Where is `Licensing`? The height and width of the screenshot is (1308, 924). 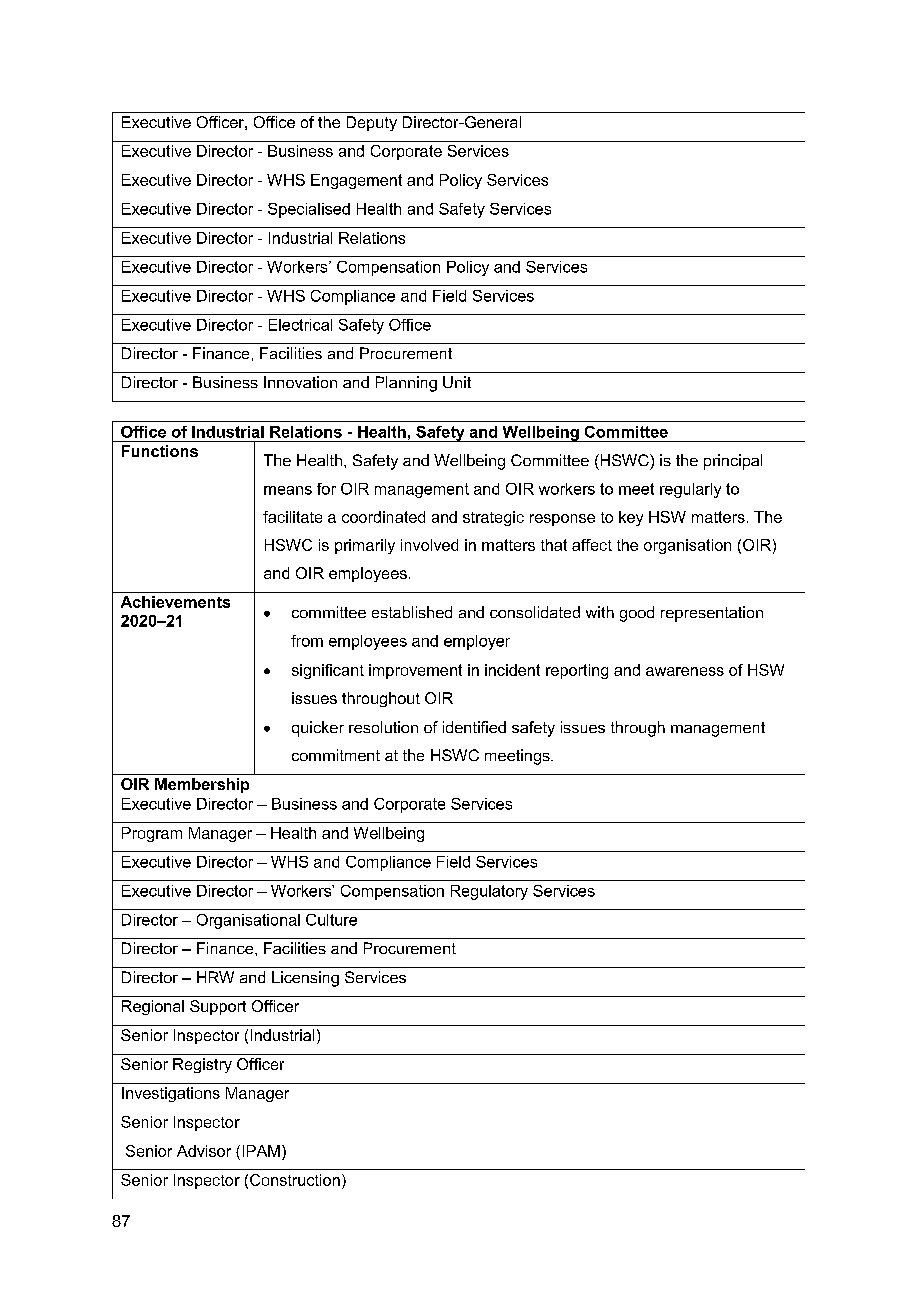
Licensing is located at coordinates (305, 979).
